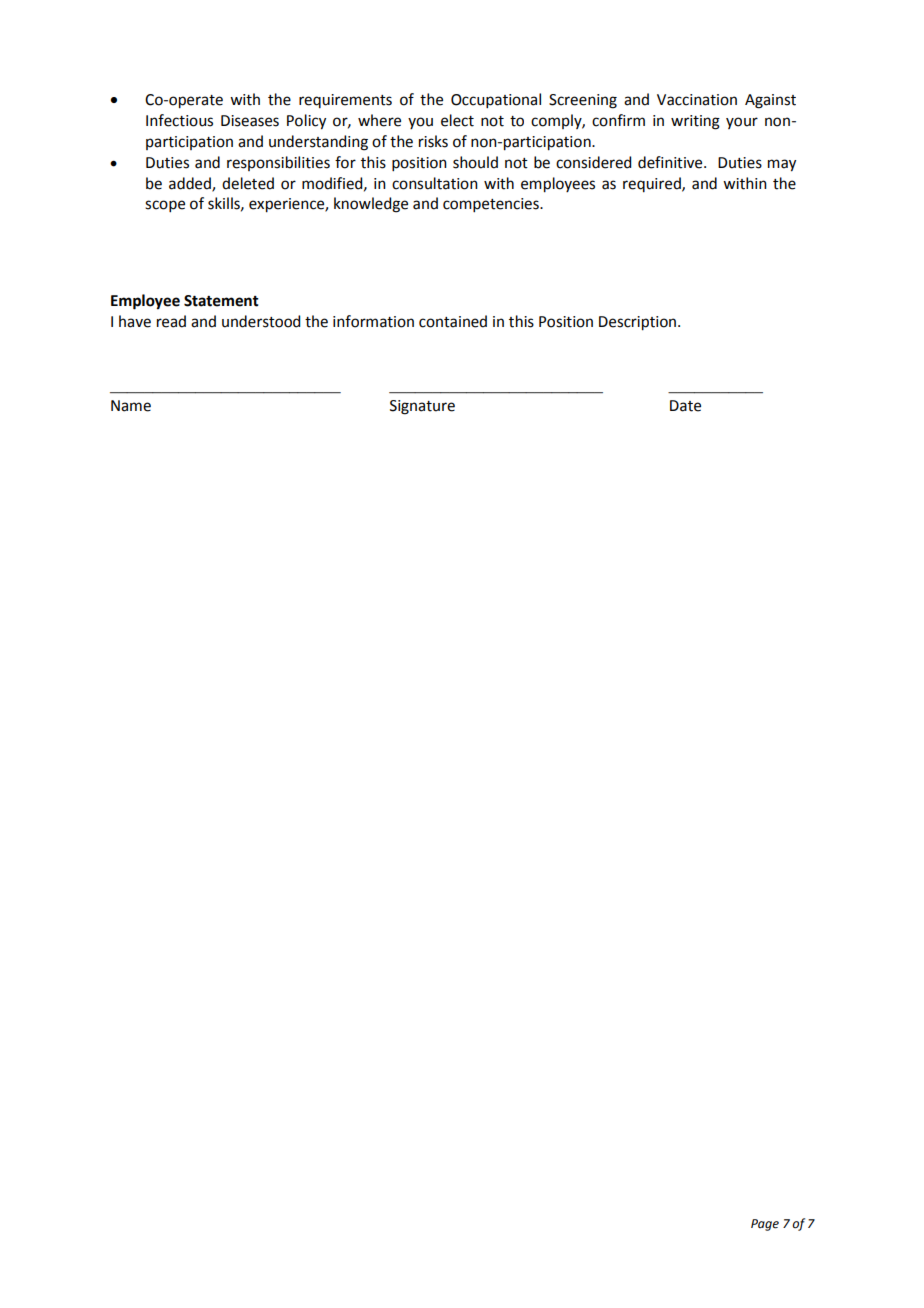 The image size is (924, 1308). Describe the element at coordinates (765, 1225) in the document. I see `Page` at that location.
